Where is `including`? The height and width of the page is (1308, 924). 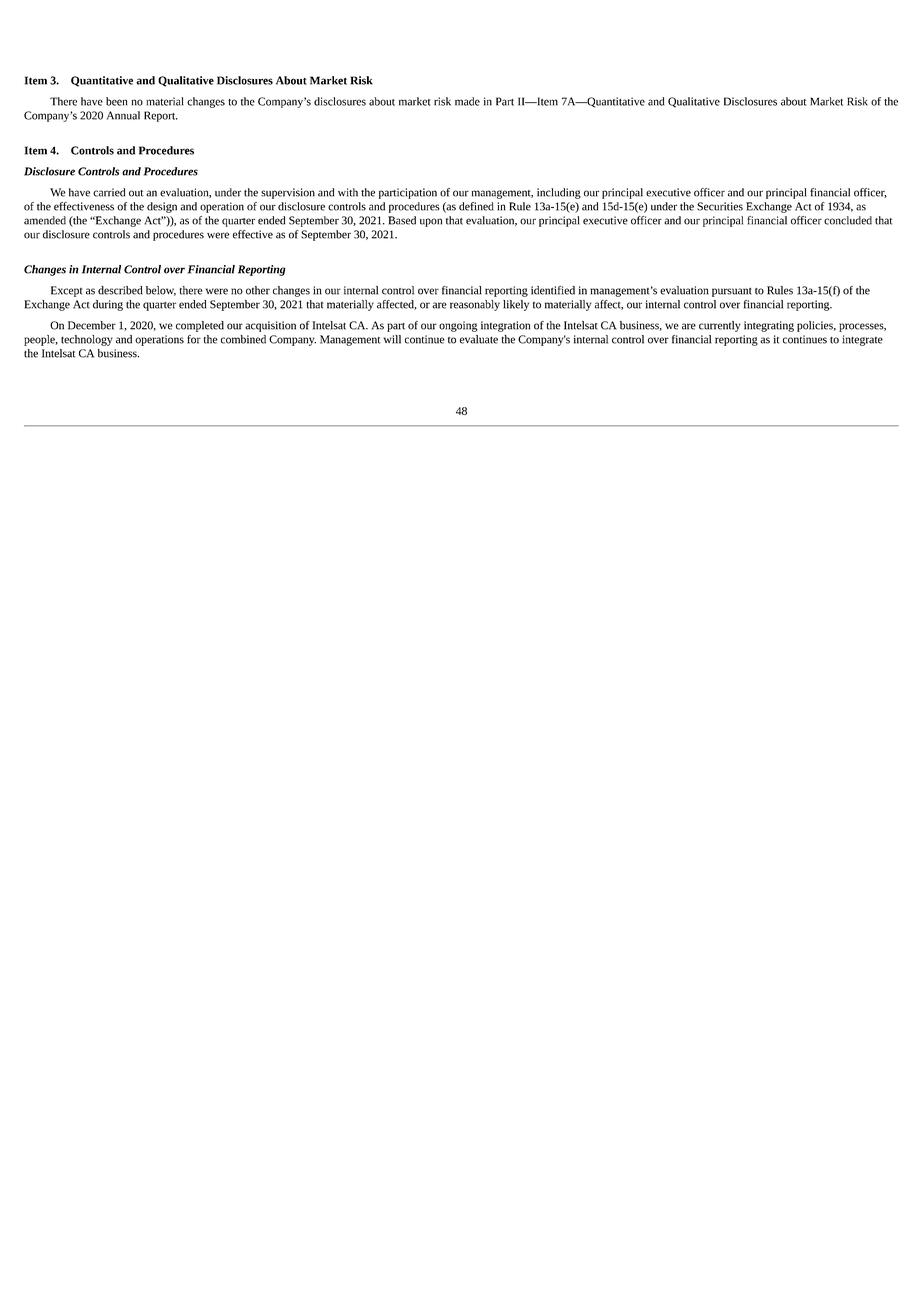 including is located at coordinates (559, 193).
